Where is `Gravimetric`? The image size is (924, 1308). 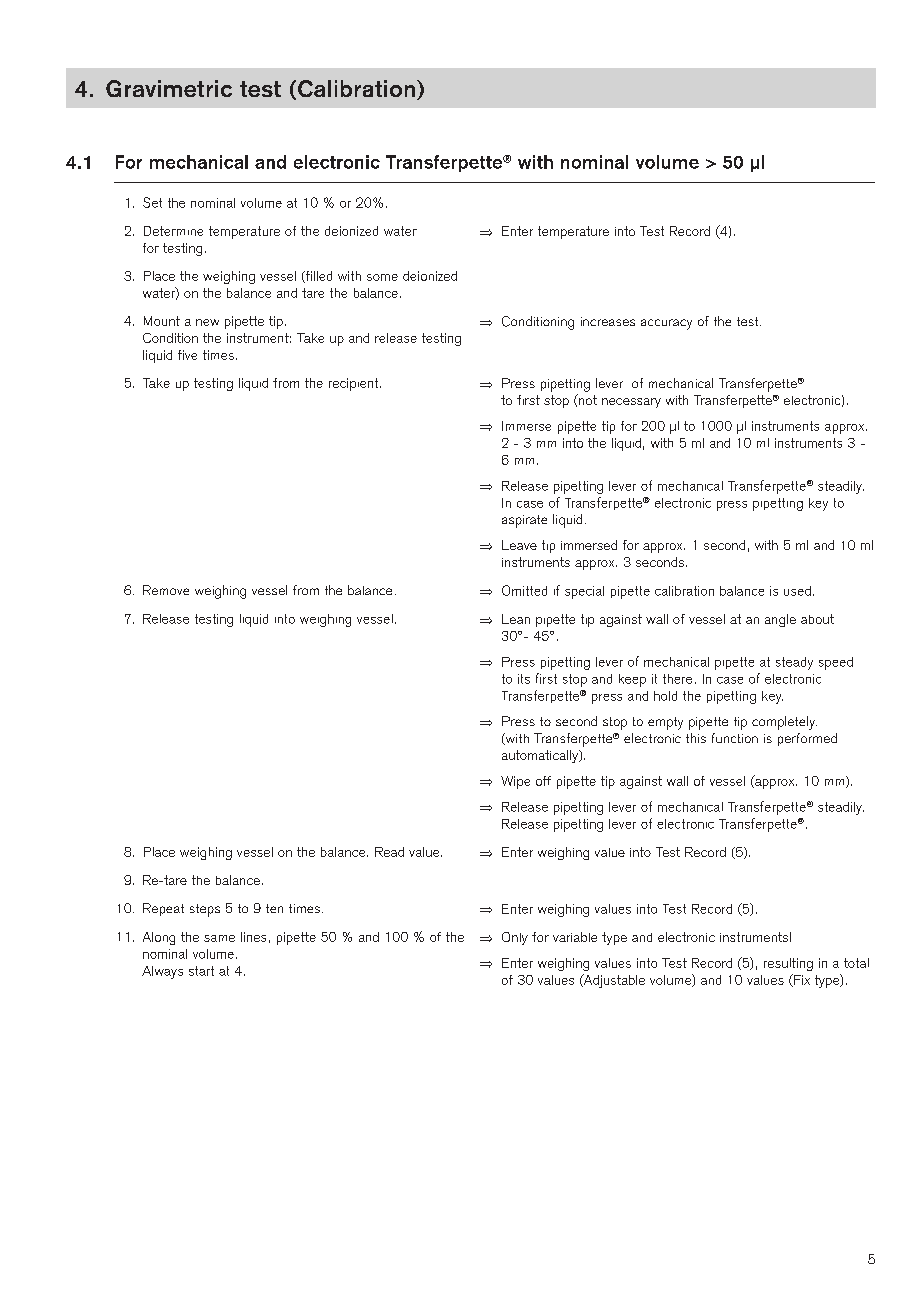
Gravimetric is located at coordinates (169, 88).
